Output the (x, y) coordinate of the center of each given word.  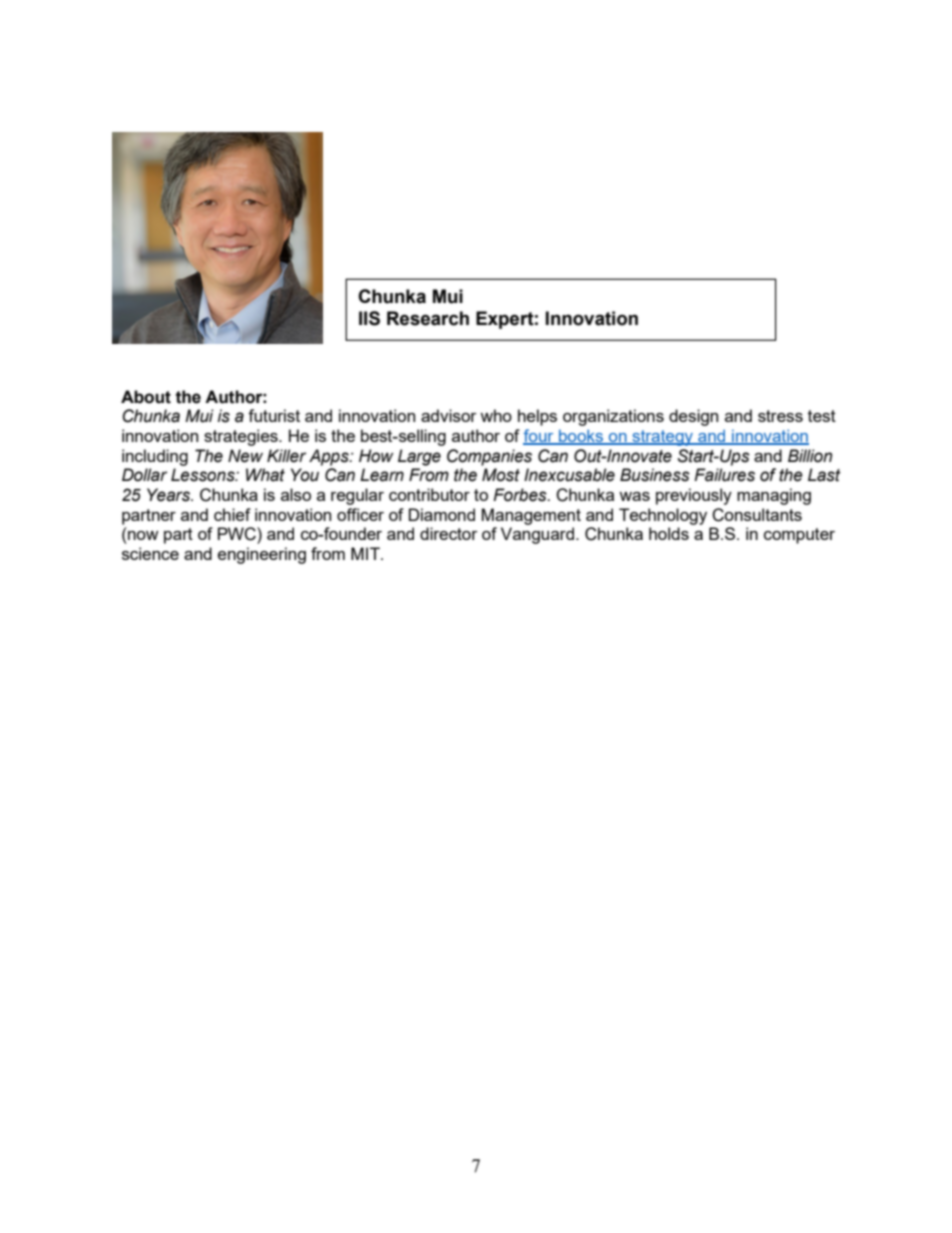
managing (774, 496)
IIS (369, 318)
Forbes (521, 495)
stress (780, 416)
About (146, 397)
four (539, 436)
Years (169, 495)
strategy (662, 438)
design (693, 417)
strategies (242, 437)
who (496, 415)
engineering (262, 555)
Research (428, 318)
